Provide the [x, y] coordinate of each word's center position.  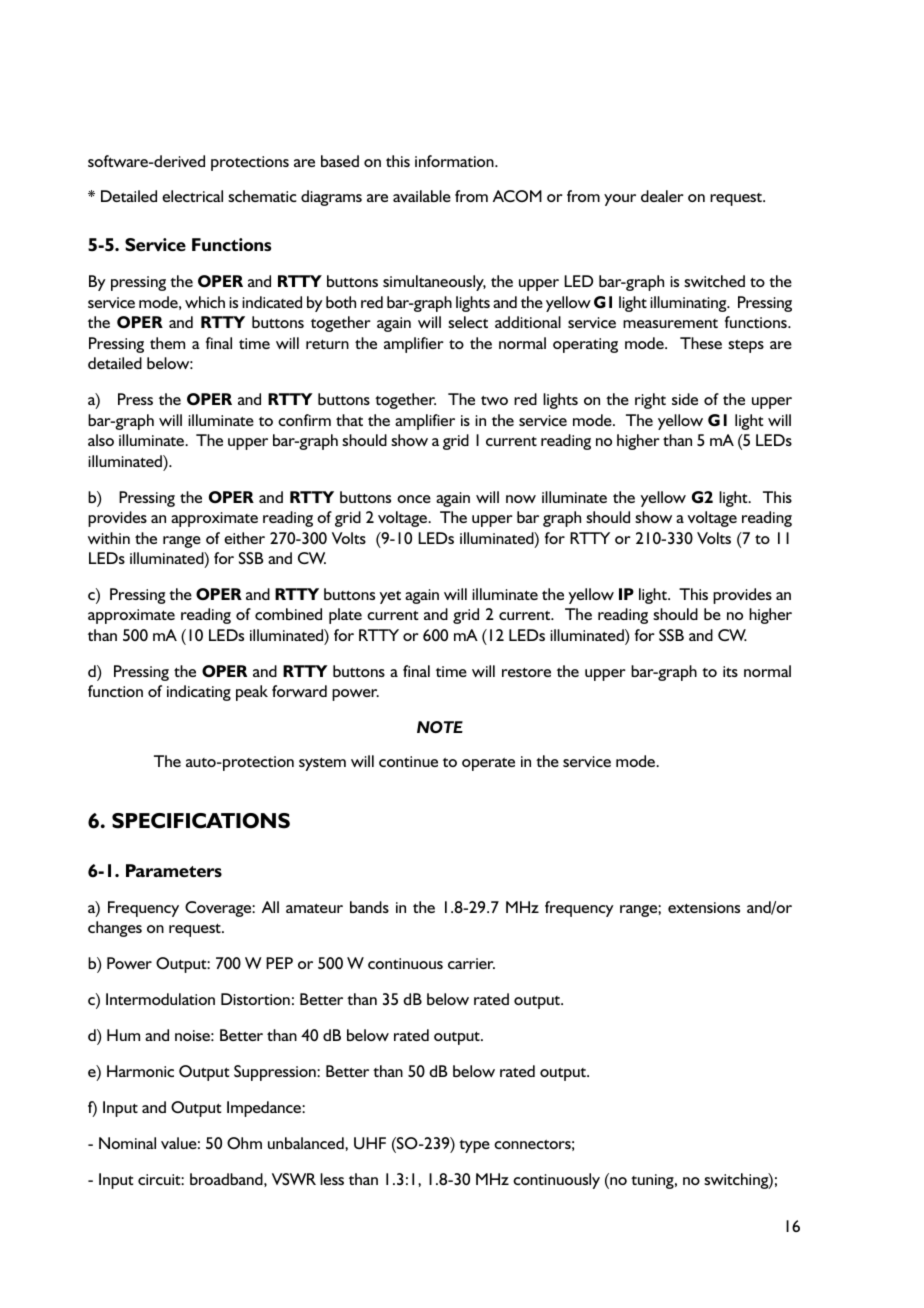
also [101, 440]
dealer [662, 196]
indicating [199, 693]
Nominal [127, 1143]
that [349, 420]
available [422, 196]
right [650, 401]
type [474, 1146]
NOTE [440, 727]
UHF [370, 1143]
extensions [704, 907]
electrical [192, 196]
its [730, 671]
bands [369, 907]
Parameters [174, 870]
